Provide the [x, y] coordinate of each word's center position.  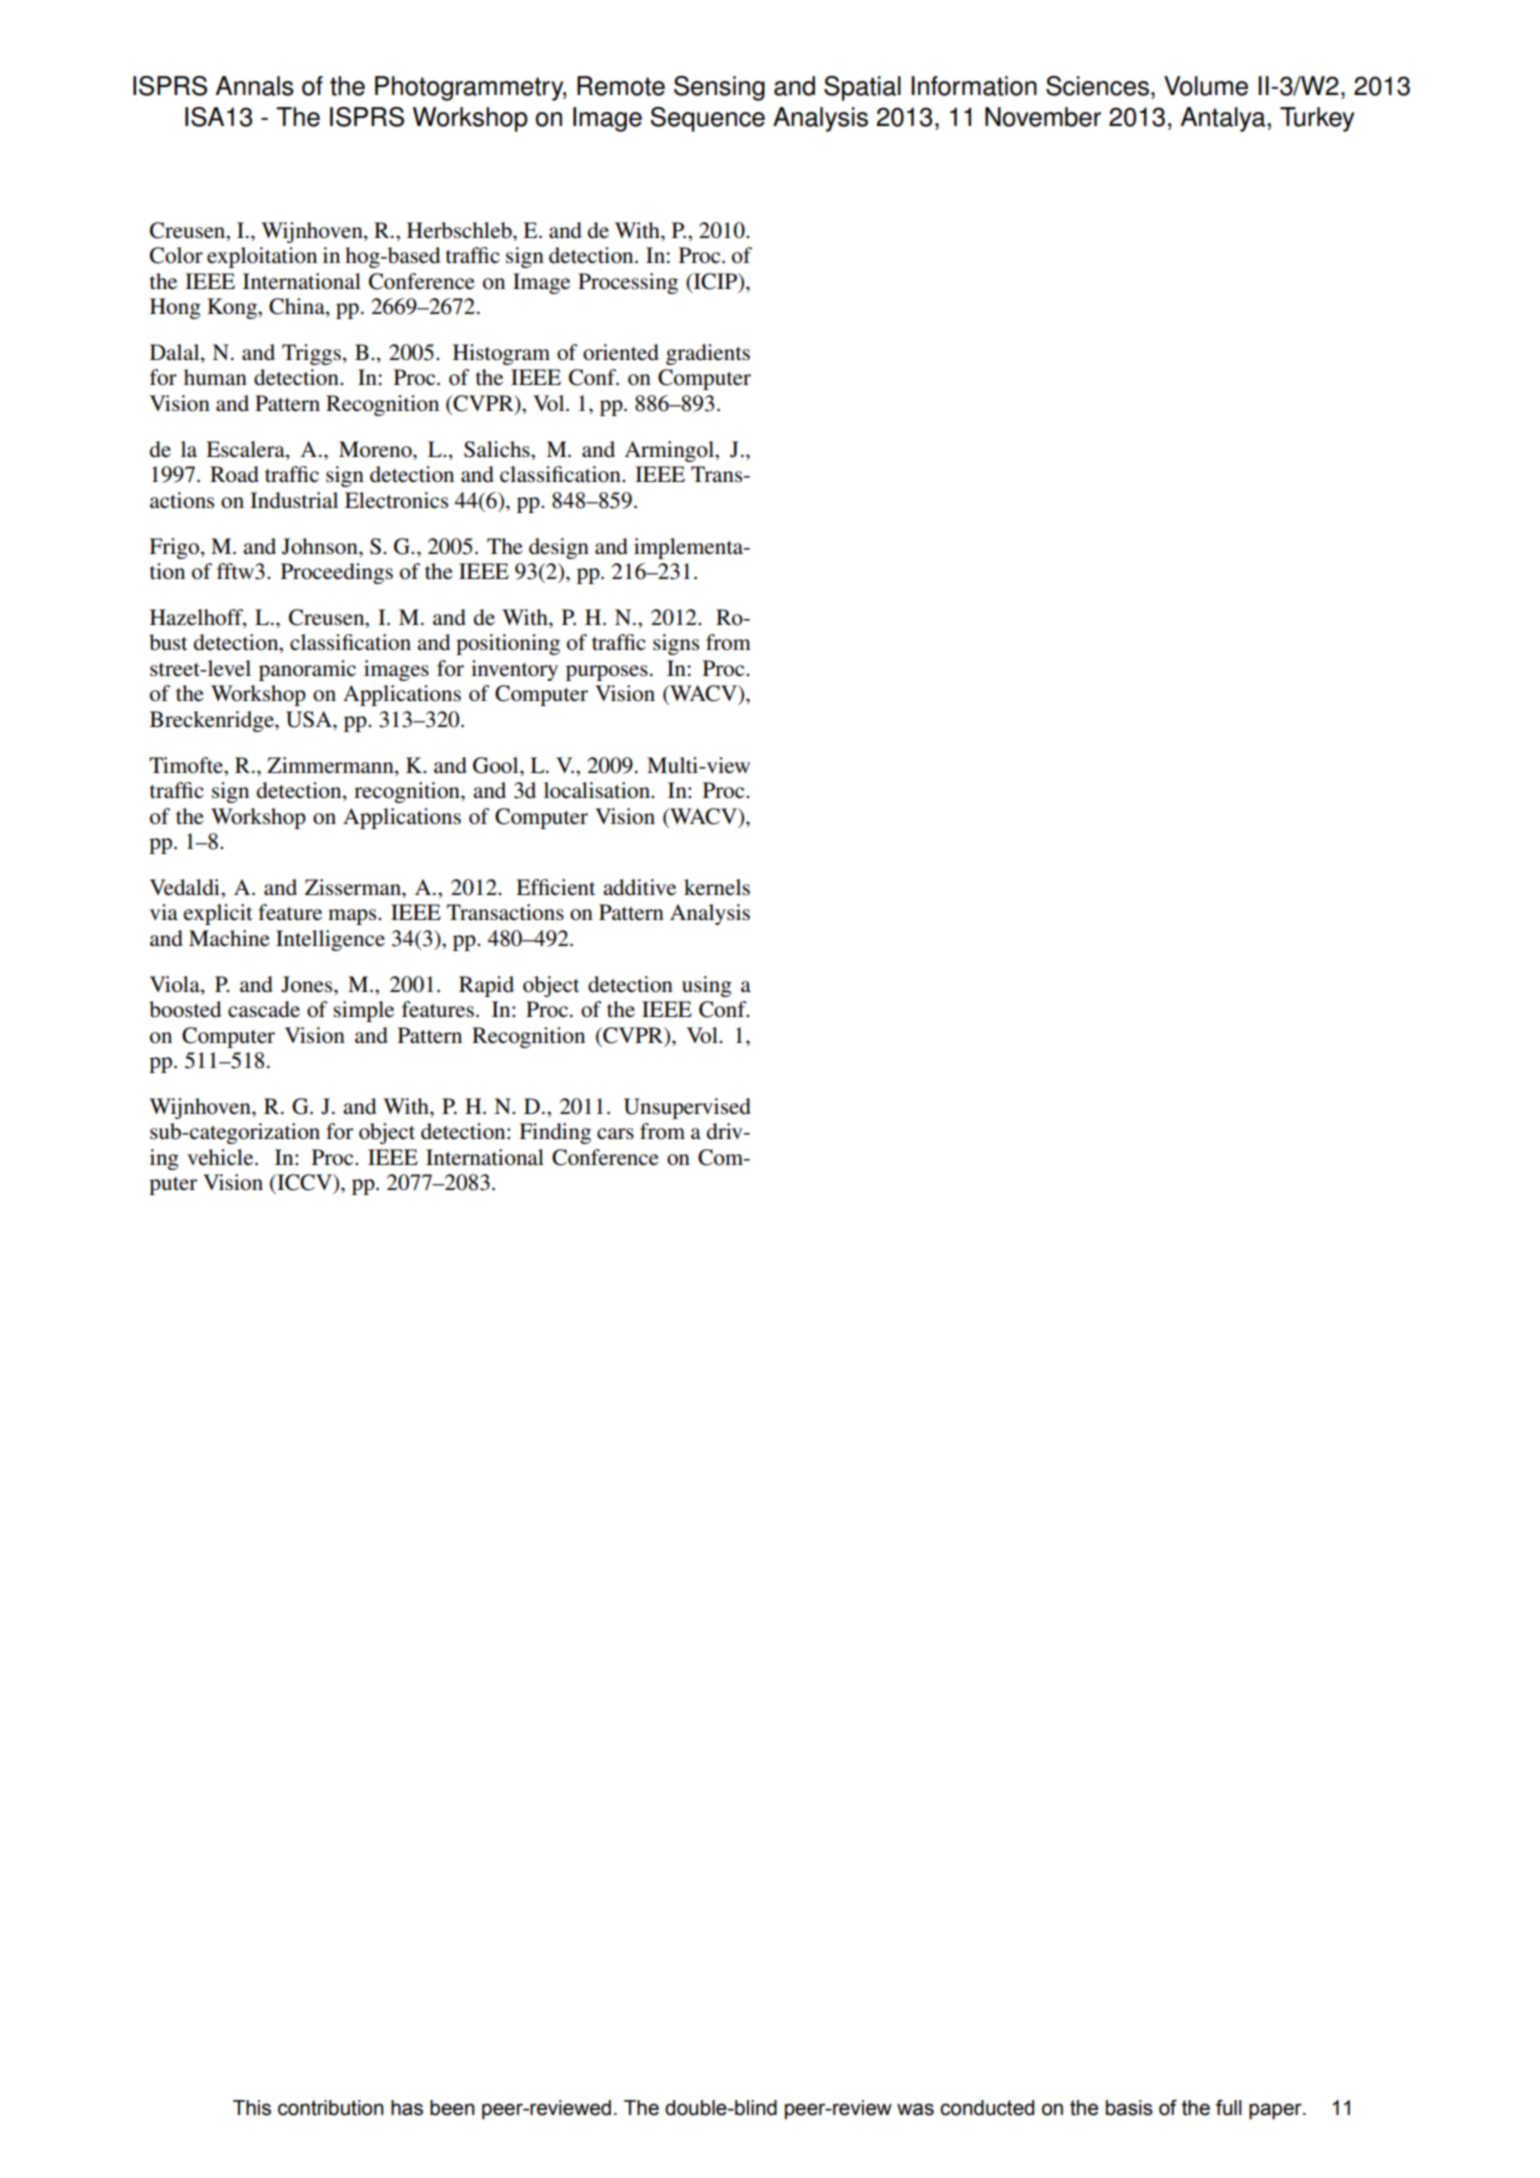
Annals [255, 86]
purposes [607, 673]
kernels [717, 887]
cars [615, 1134]
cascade [264, 1009]
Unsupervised [687, 1108]
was [915, 2109]
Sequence [708, 119]
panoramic [307, 670]
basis [1129, 2108]
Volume [1206, 86]
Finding [555, 1133]
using [707, 986]
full [1229, 2107]
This [252, 2108]
